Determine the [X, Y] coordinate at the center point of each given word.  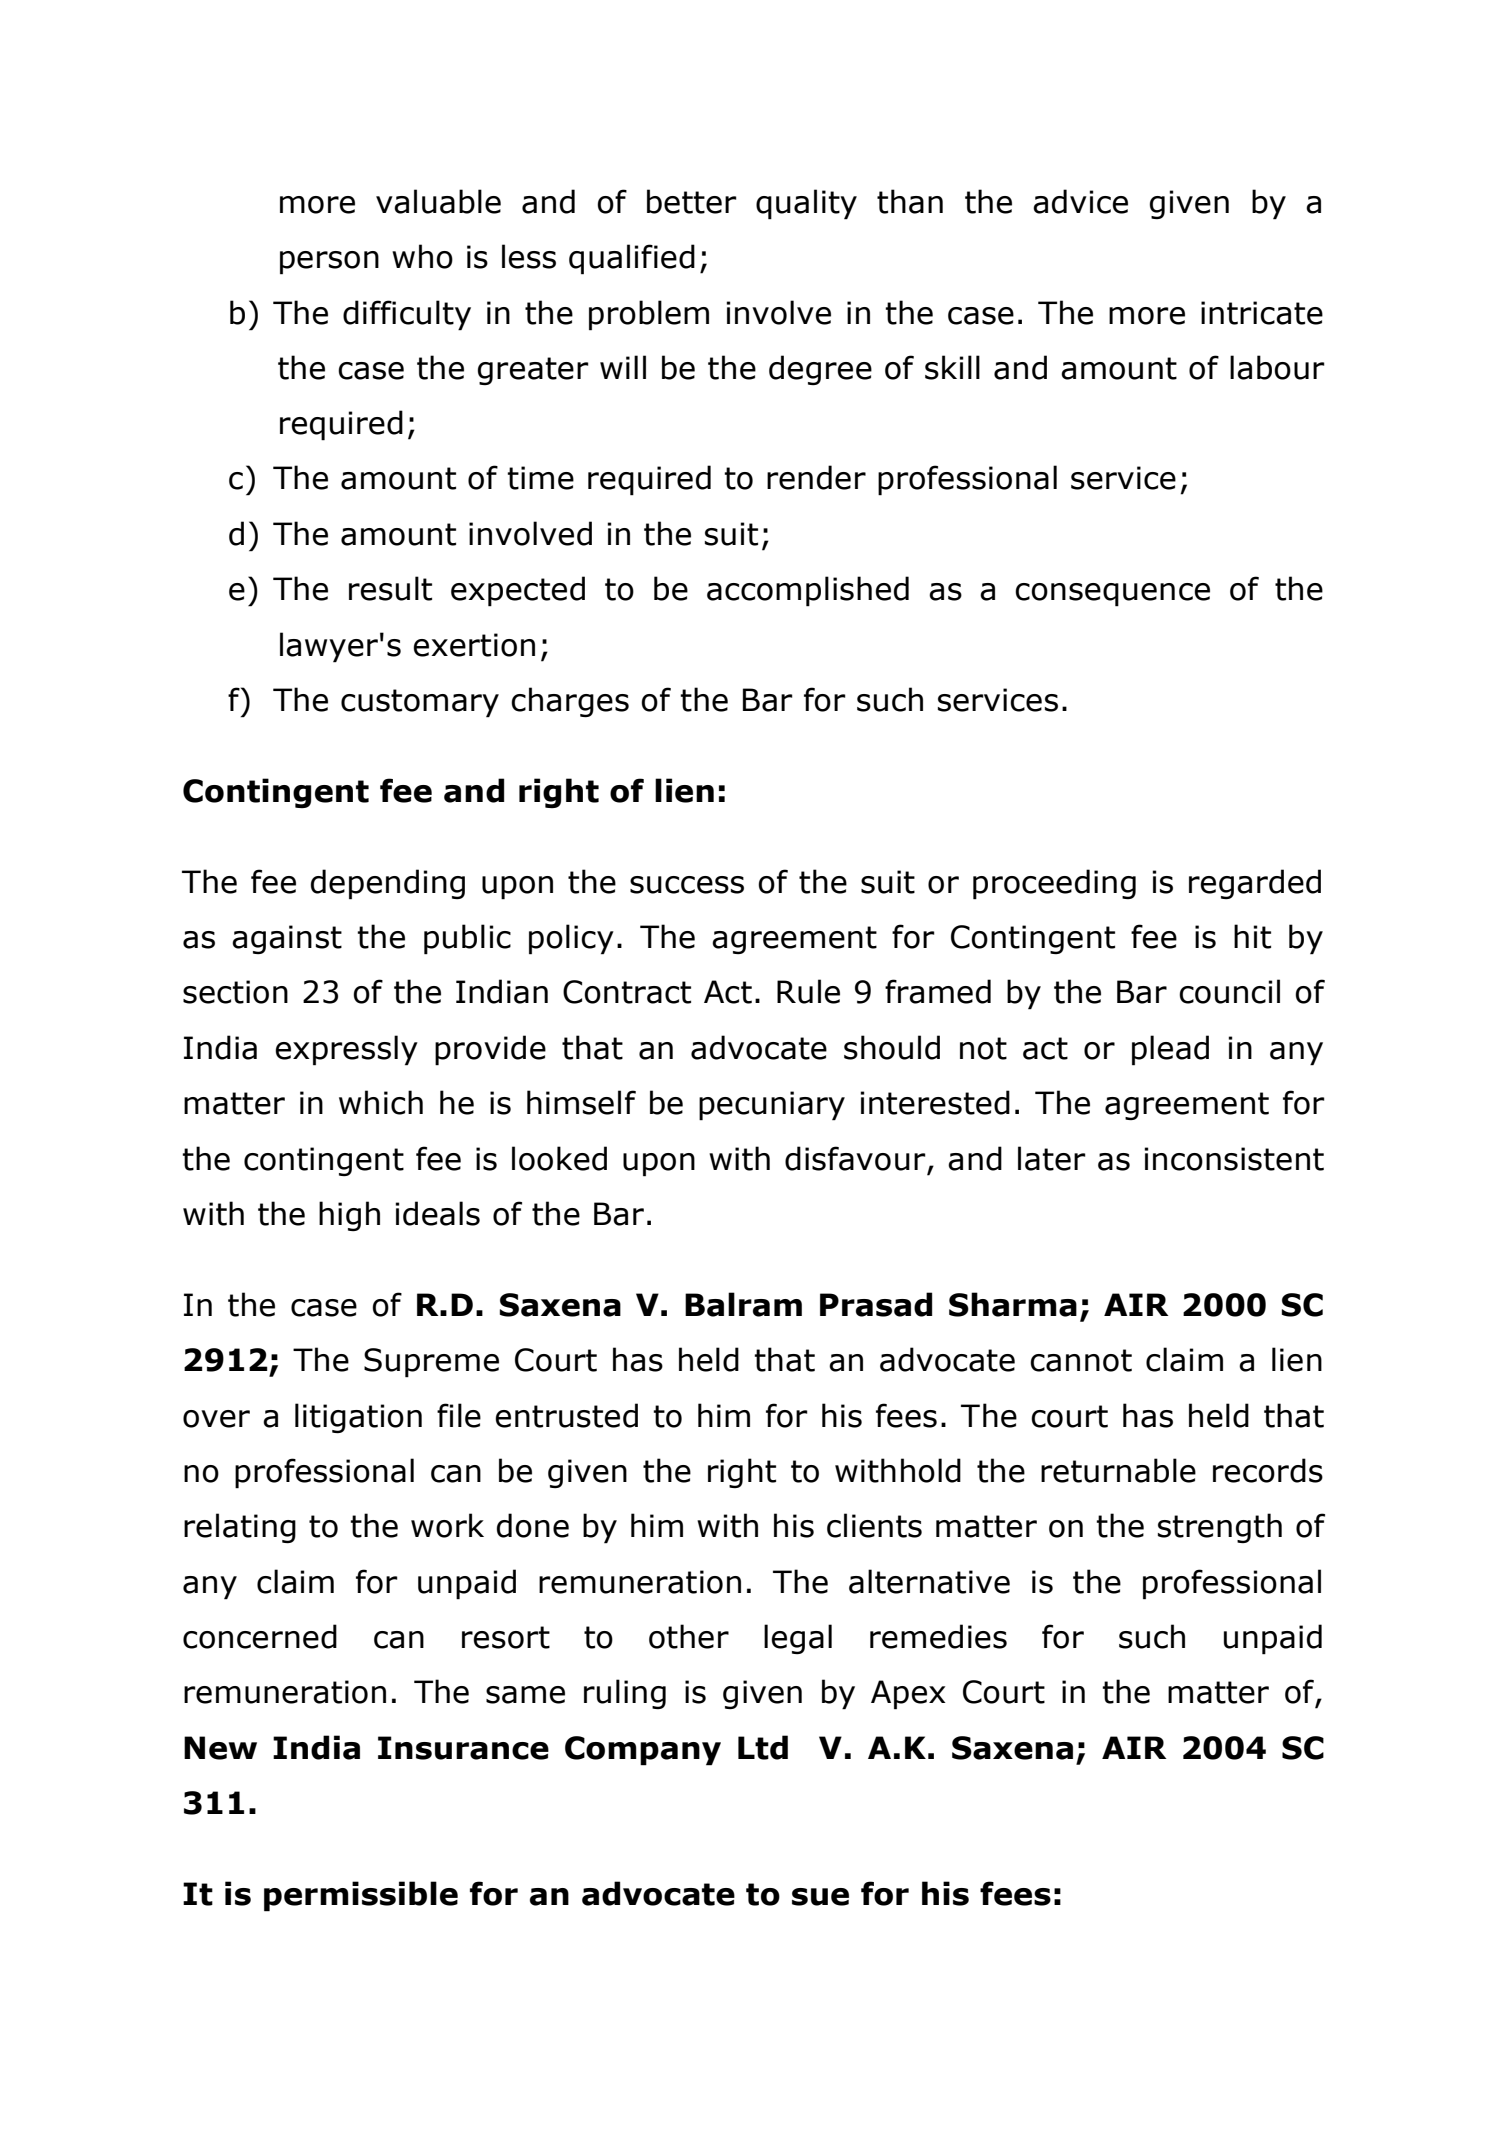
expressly [346, 1050]
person [329, 263]
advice [1080, 201]
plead [1170, 1050]
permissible [361, 1896]
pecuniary [772, 1106]
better [692, 201]
